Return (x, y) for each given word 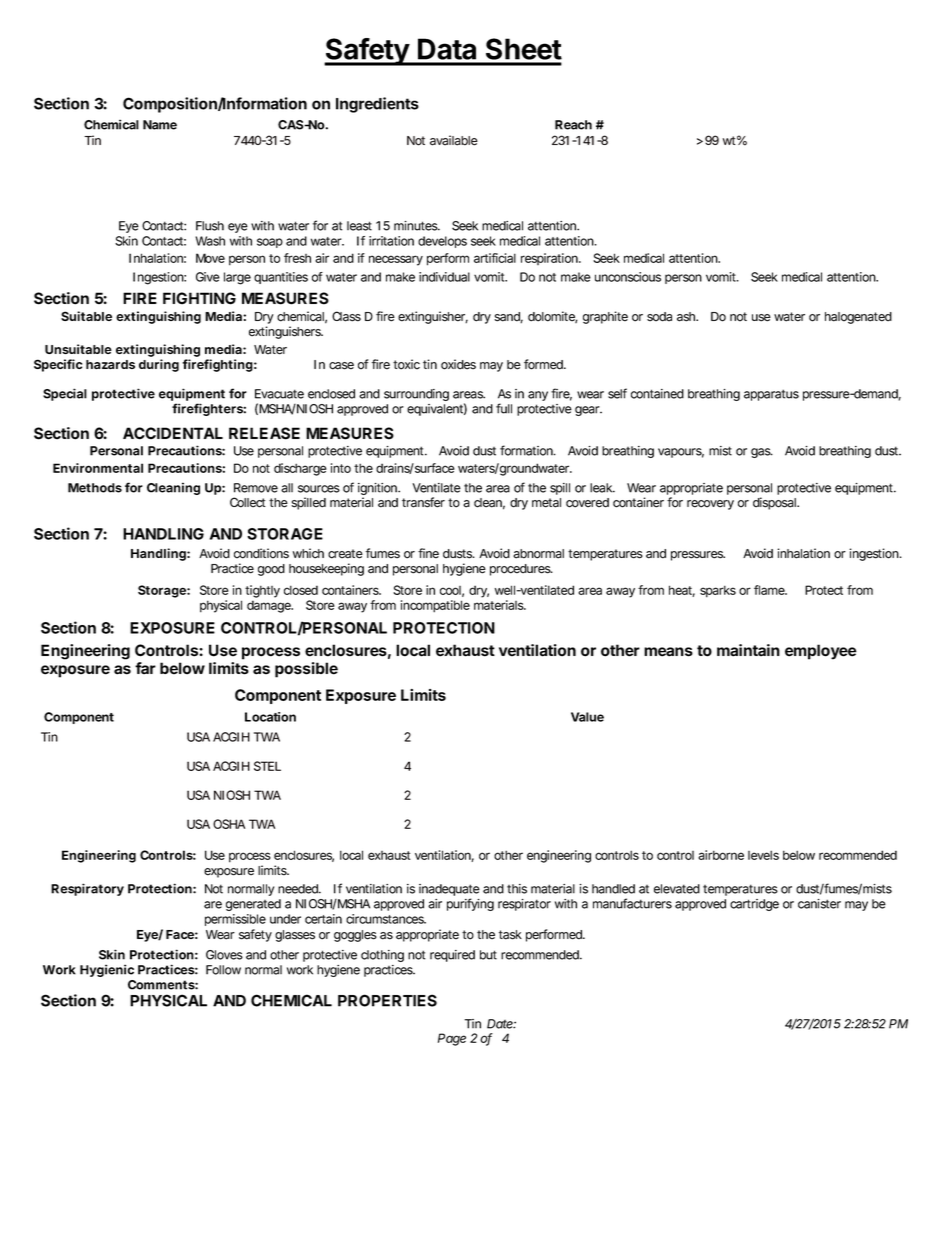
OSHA (229, 824)
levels (763, 855)
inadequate (449, 891)
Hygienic (107, 970)
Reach (573, 125)
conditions (261, 553)
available (454, 140)
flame (770, 590)
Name (160, 125)
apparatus (771, 395)
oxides (458, 364)
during (159, 365)
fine (428, 553)
